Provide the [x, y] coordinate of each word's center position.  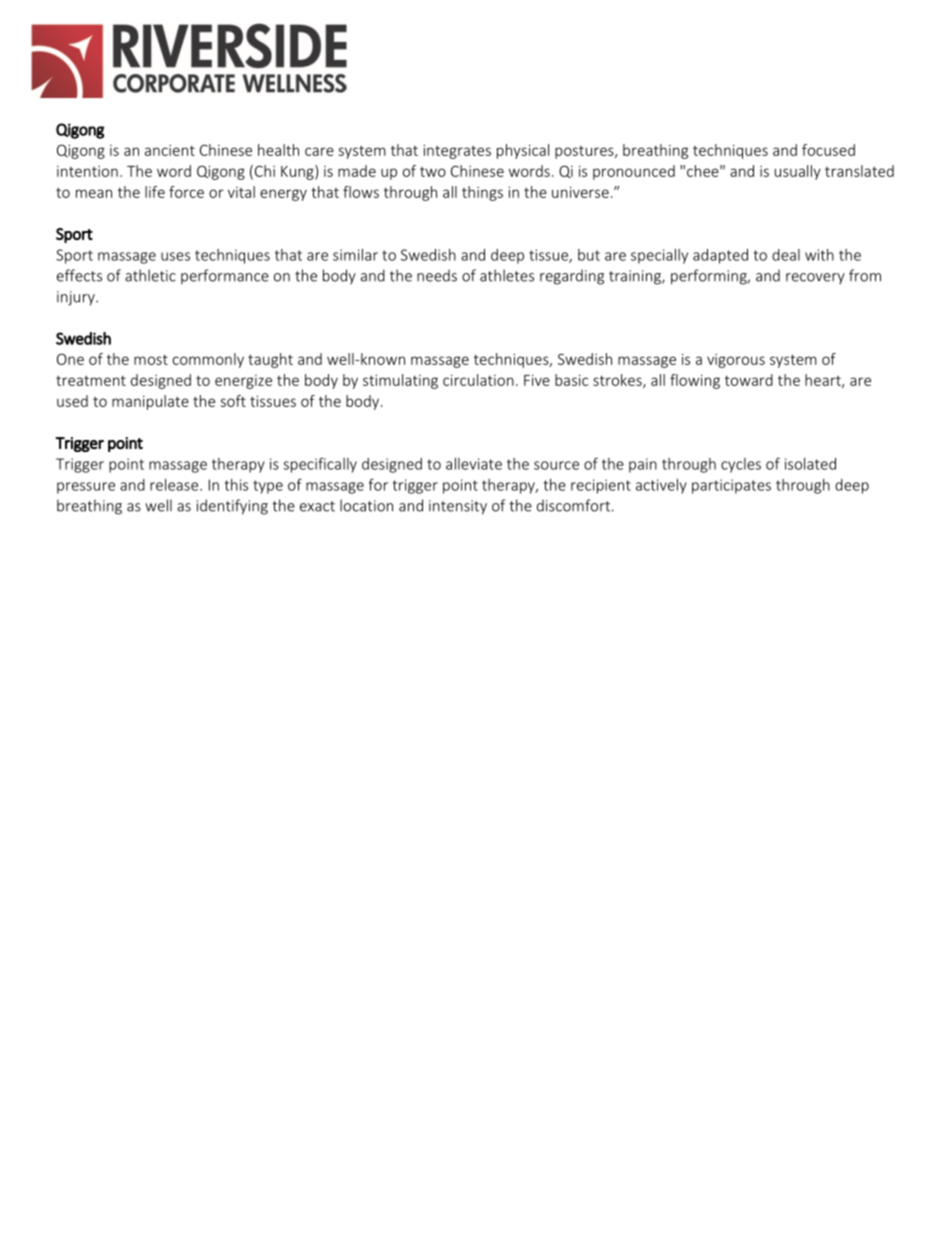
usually [798, 172]
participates [731, 486]
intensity [458, 507]
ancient [170, 150]
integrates [457, 152]
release [175, 485]
